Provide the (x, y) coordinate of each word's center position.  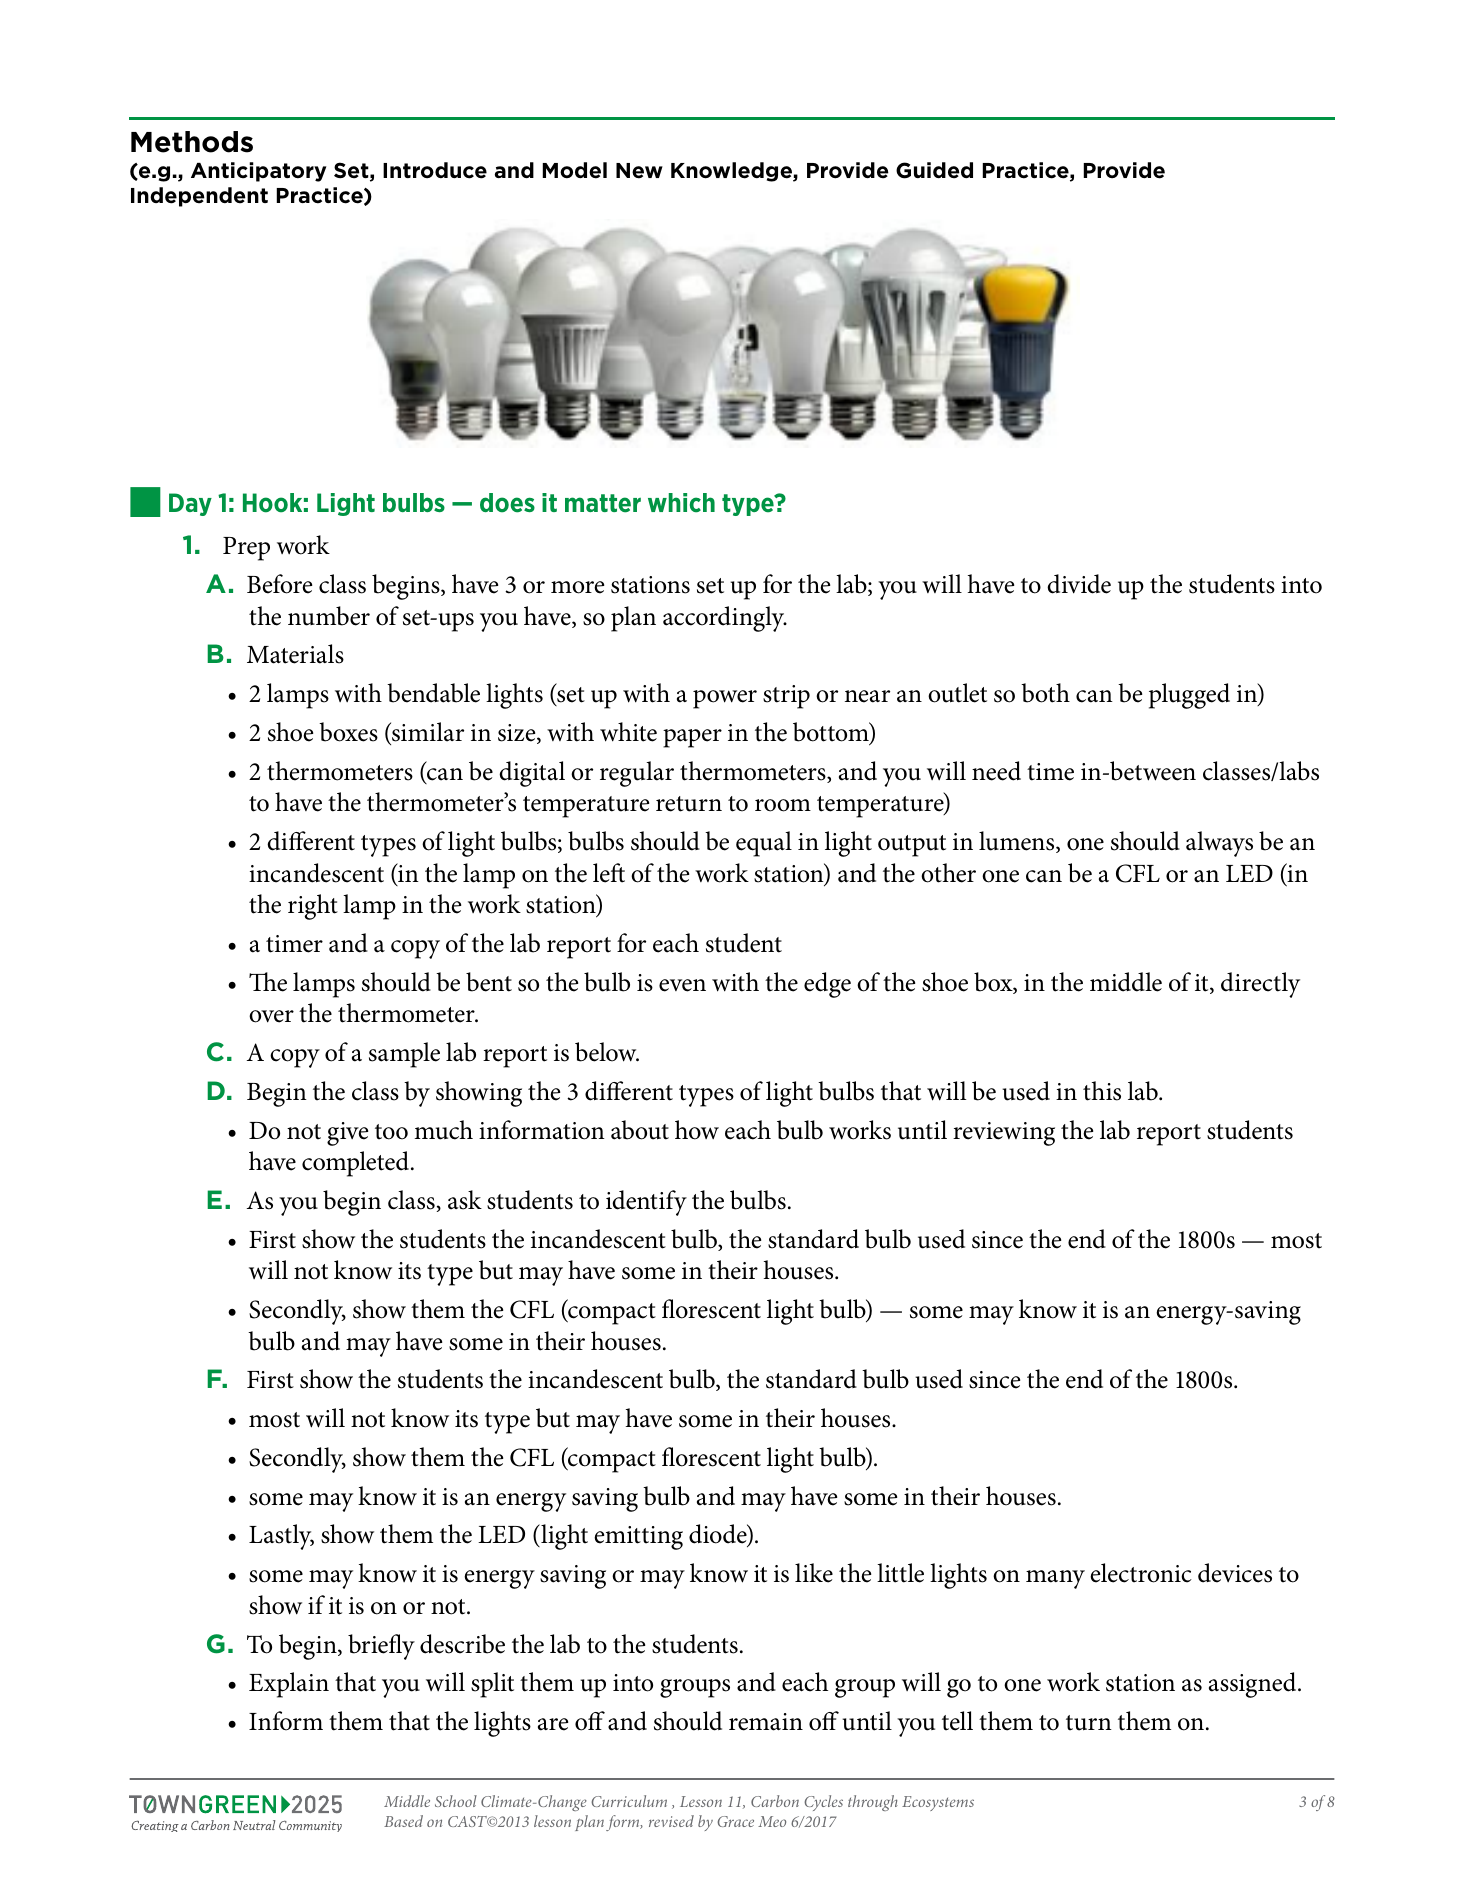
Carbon (775, 1801)
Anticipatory (258, 172)
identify (646, 1203)
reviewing (1004, 1134)
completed (357, 1164)
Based (403, 1821)
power (725, 699)
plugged (1189, 696)
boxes (348, 732)
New (639, 171)
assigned (1254, 1685)
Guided (934, 170)
